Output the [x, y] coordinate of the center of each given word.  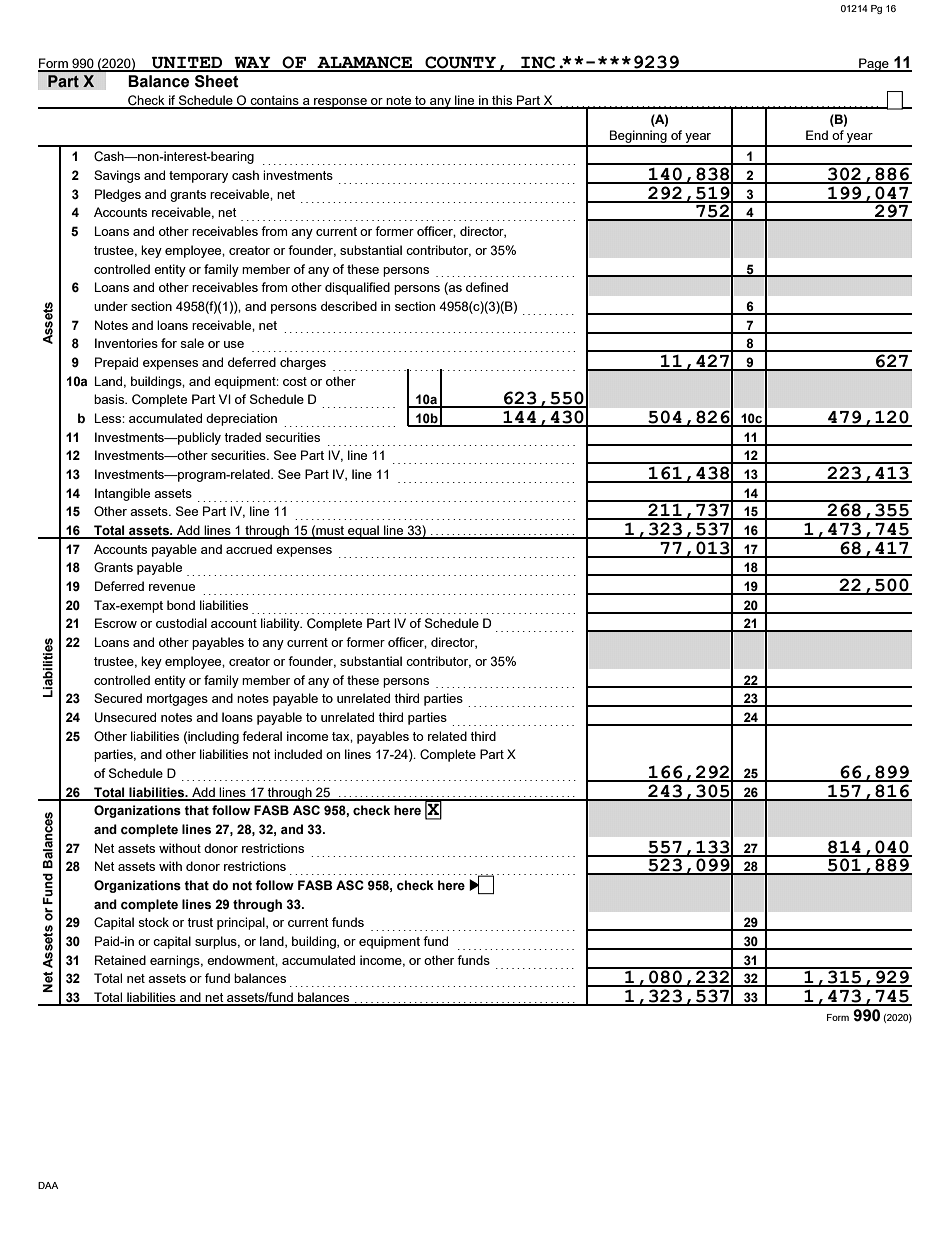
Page [874, 65]
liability [281, 624]
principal [242, 923]
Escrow [116, 623]
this [502, 101]
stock [153, 922]
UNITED [187, 64]
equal [363, 532]
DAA [48, 1185]
